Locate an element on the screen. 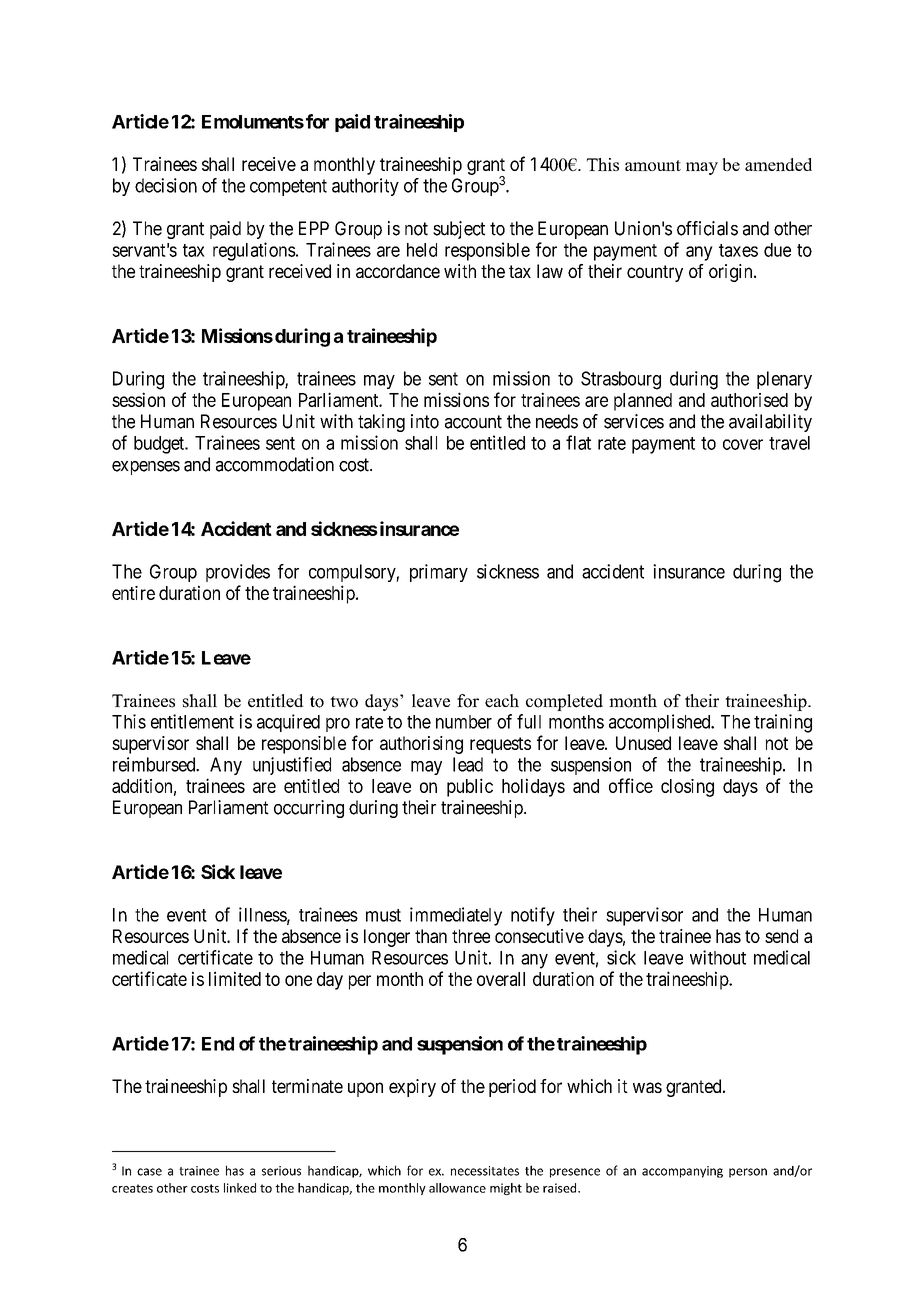  each is located at coordinates (502, 701).
